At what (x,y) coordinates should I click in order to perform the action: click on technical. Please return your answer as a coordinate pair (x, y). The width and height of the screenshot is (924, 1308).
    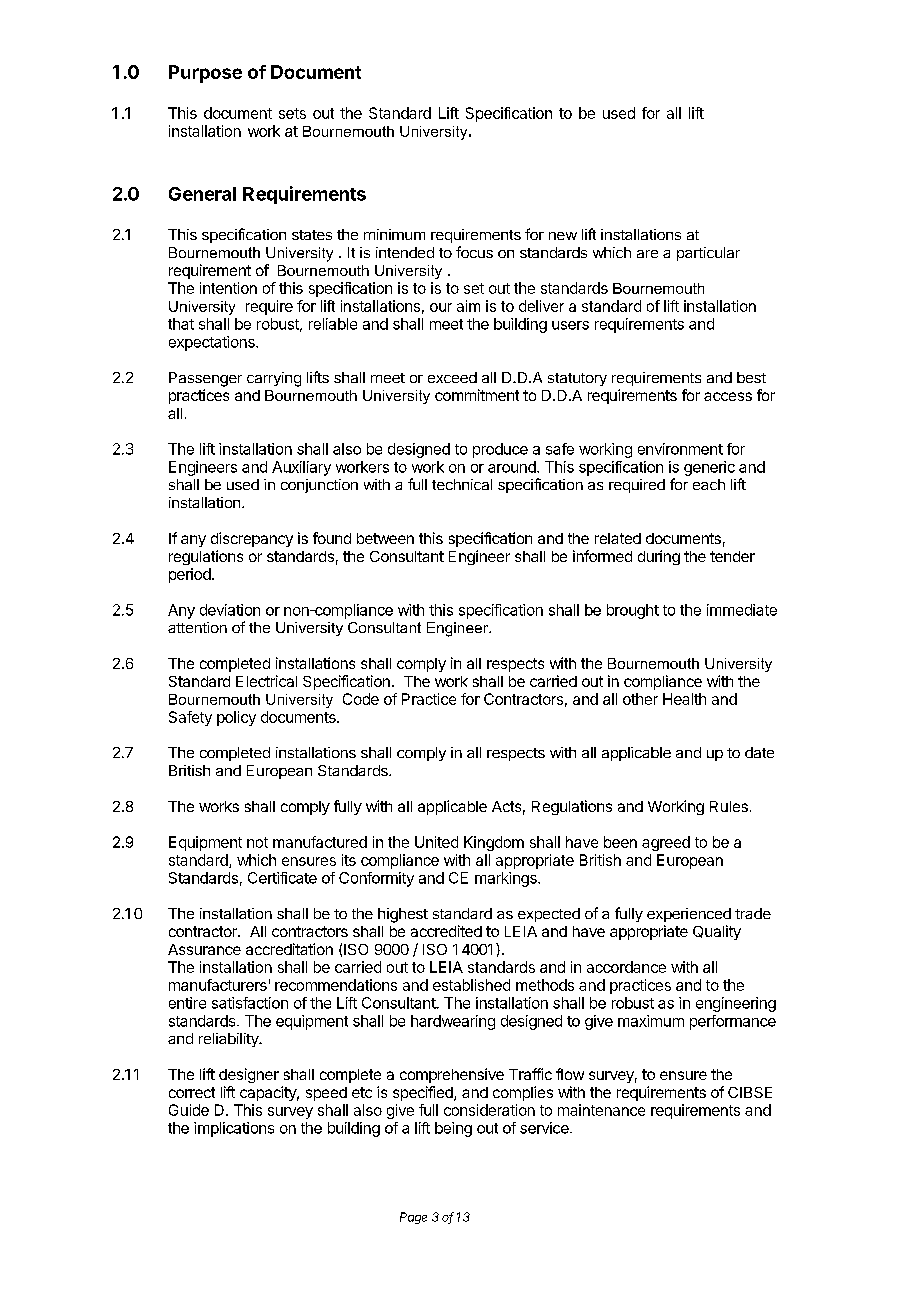
    Looking at the image, I should click on (462, 484).
